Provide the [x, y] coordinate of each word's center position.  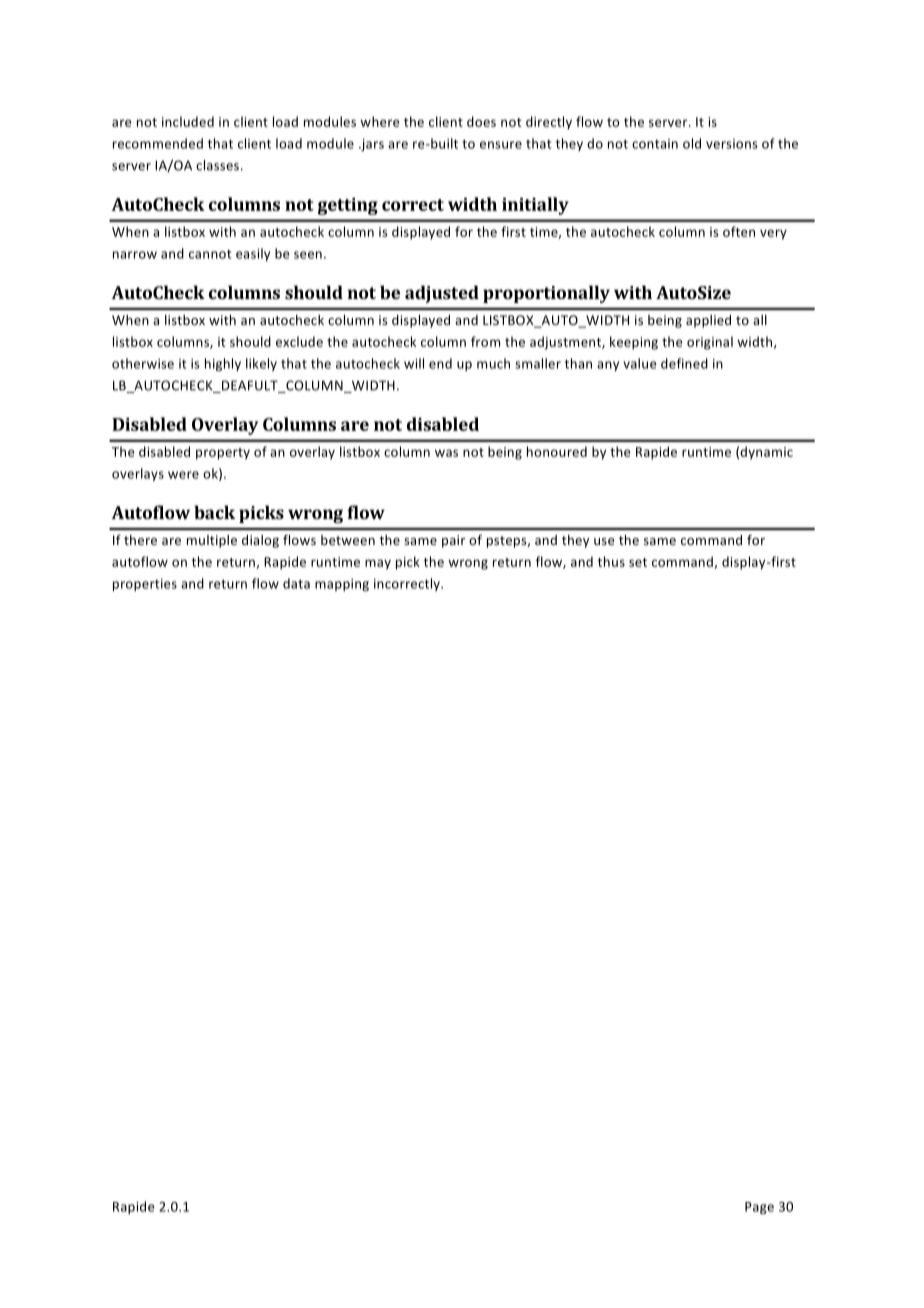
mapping [342, 585]
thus [611, 561]
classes [217, 165]
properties [145, 585]
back [214, 512]
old [692, 143]
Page [759, 1208]
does [481, 121]
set [638, 562]
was [446, 453]
